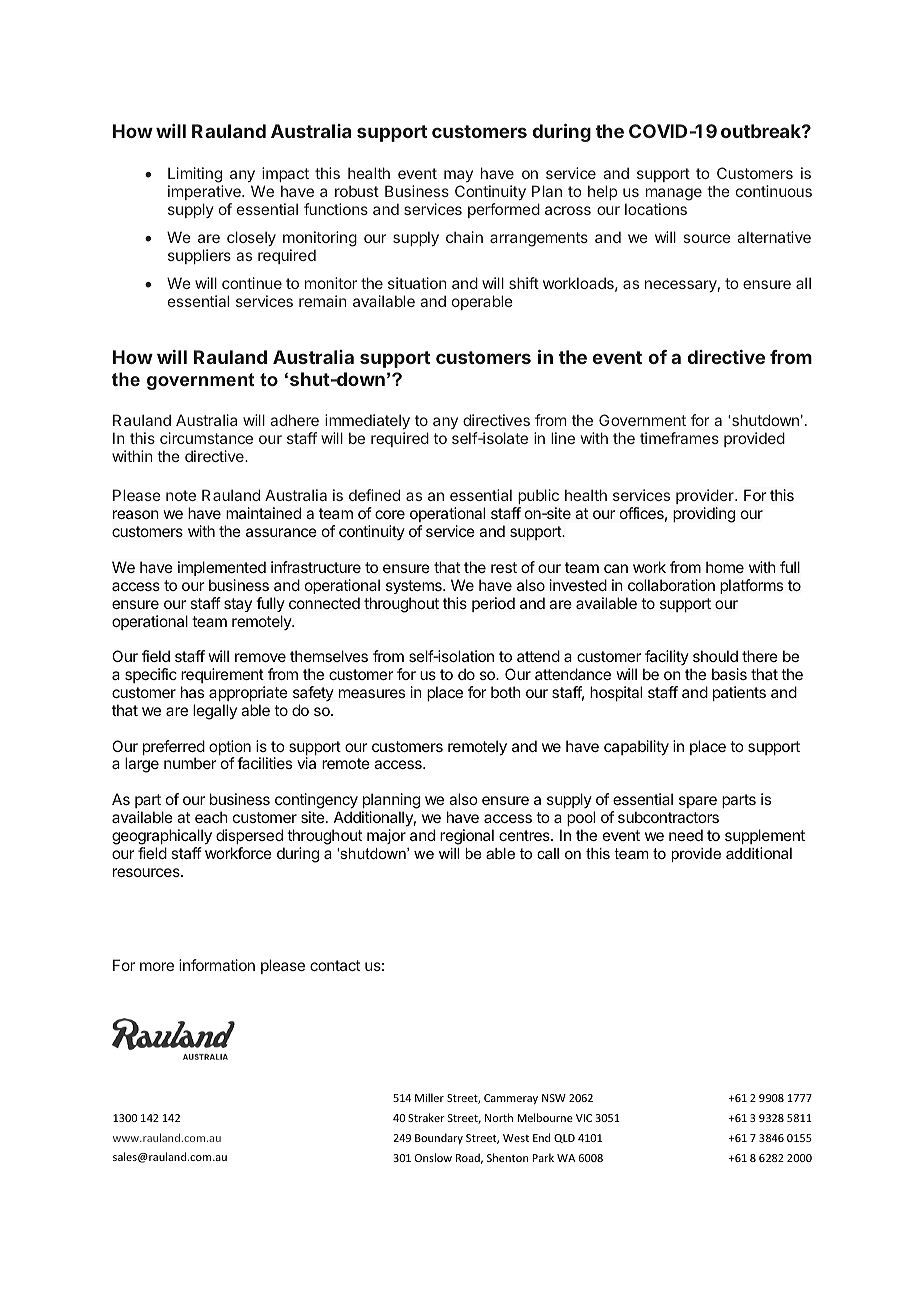 The width and height of the page is (924, 1308). Describe the element at coordinates (439, 1138) in the page. I see `Boundary` at that location.
